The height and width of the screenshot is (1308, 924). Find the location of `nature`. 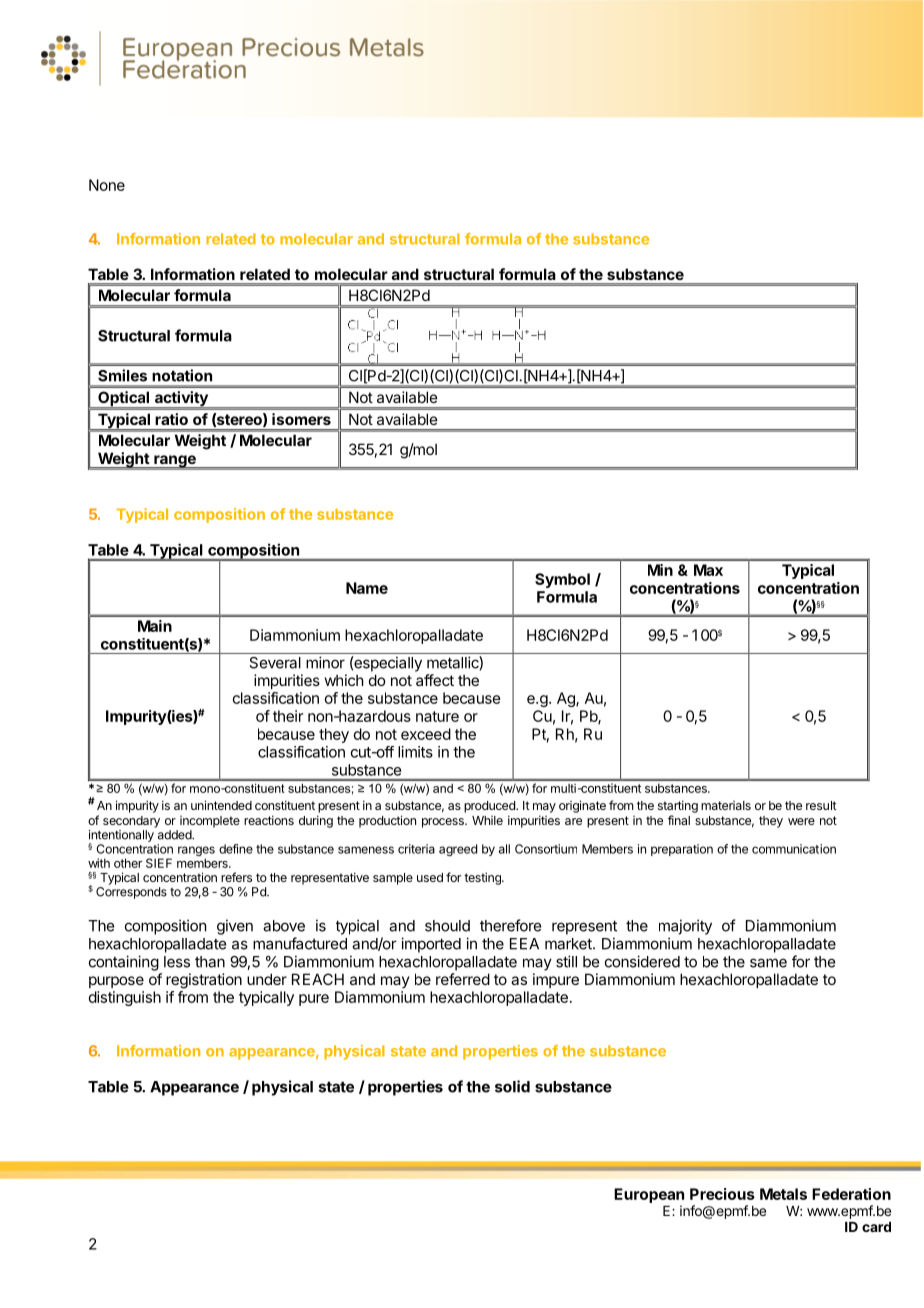

nature is located at coordinates (437, 716).
